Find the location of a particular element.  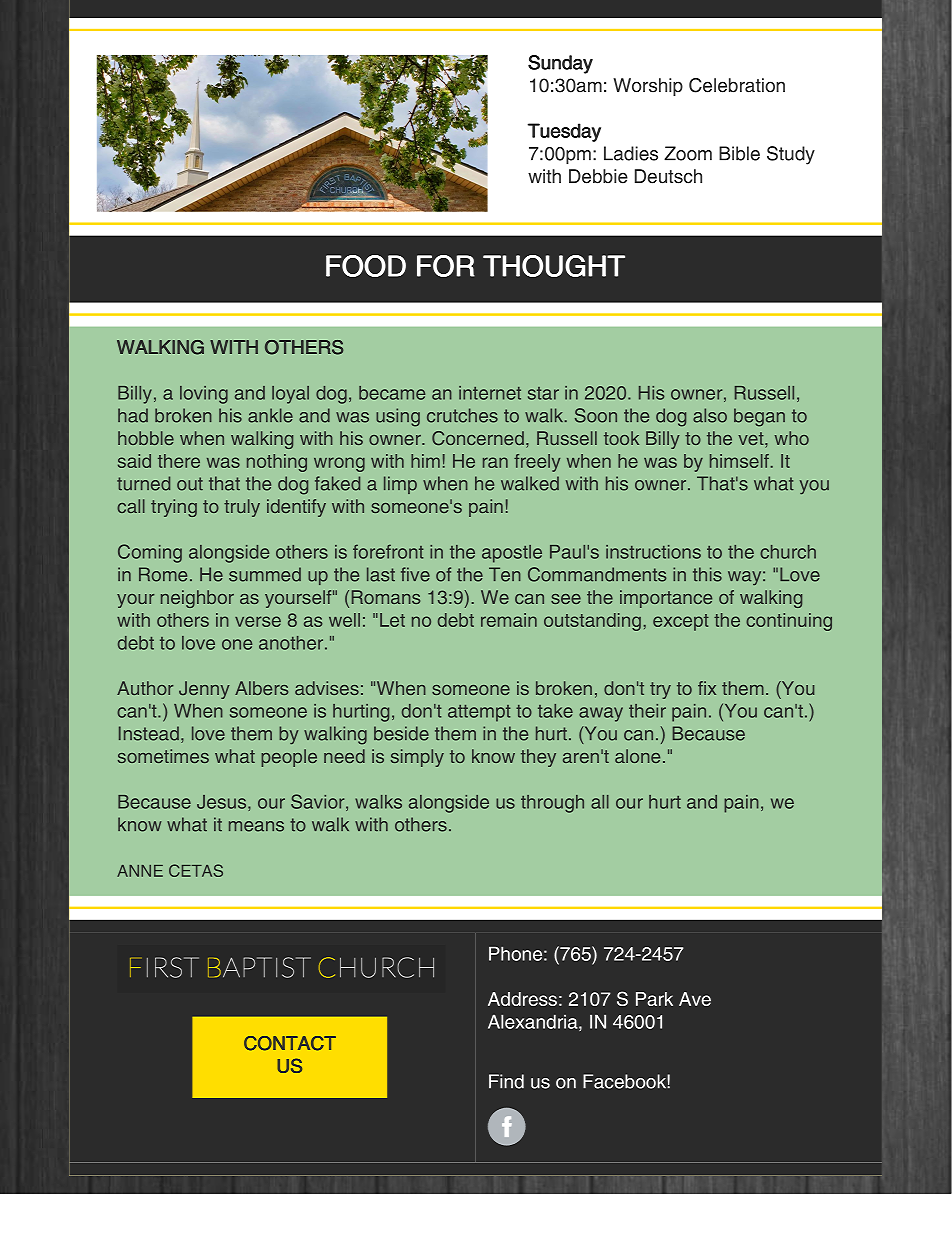

alone is located at coordinates (637, 756).
